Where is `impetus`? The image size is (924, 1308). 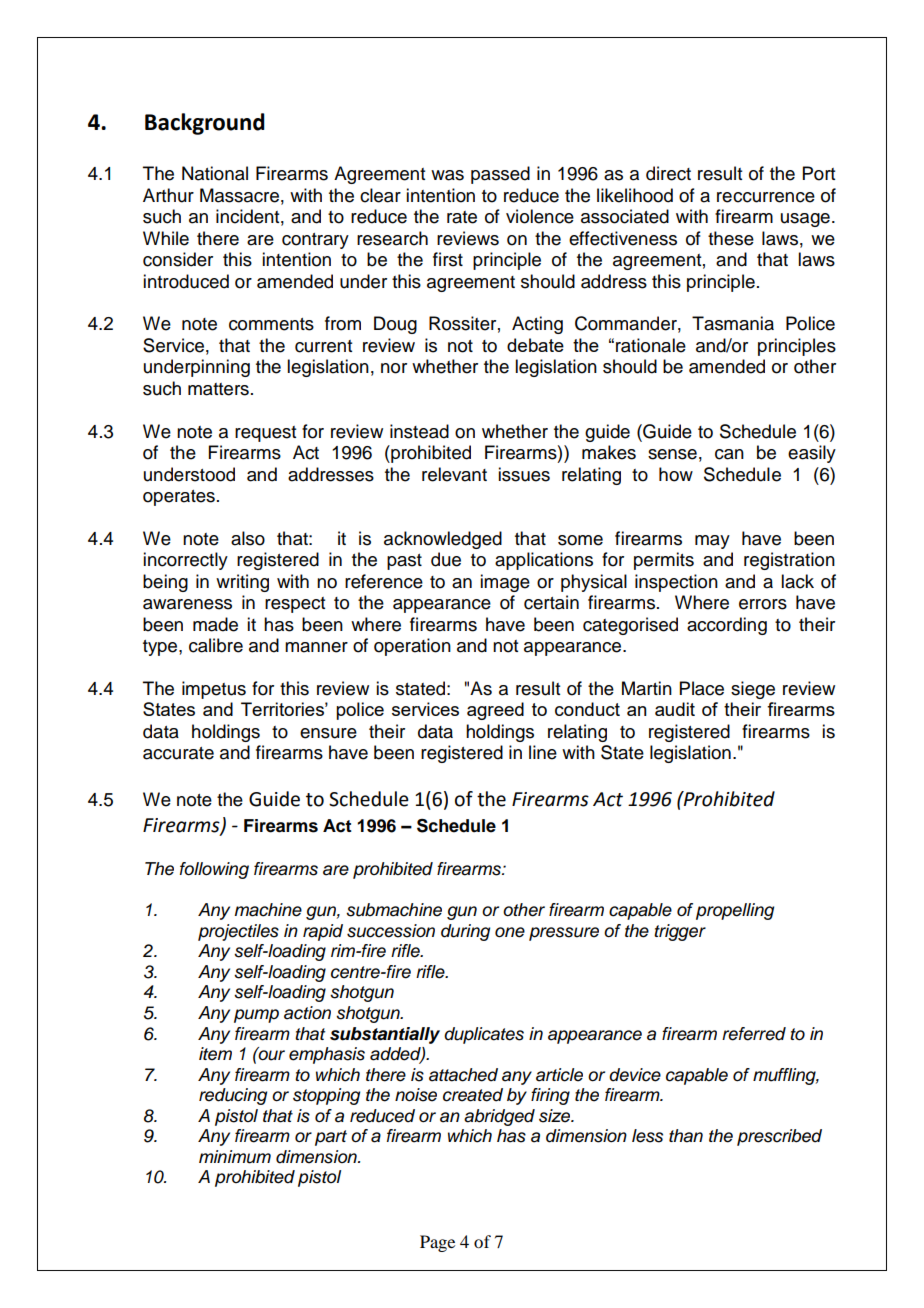
impetus is located at coordinates (214, 690).
